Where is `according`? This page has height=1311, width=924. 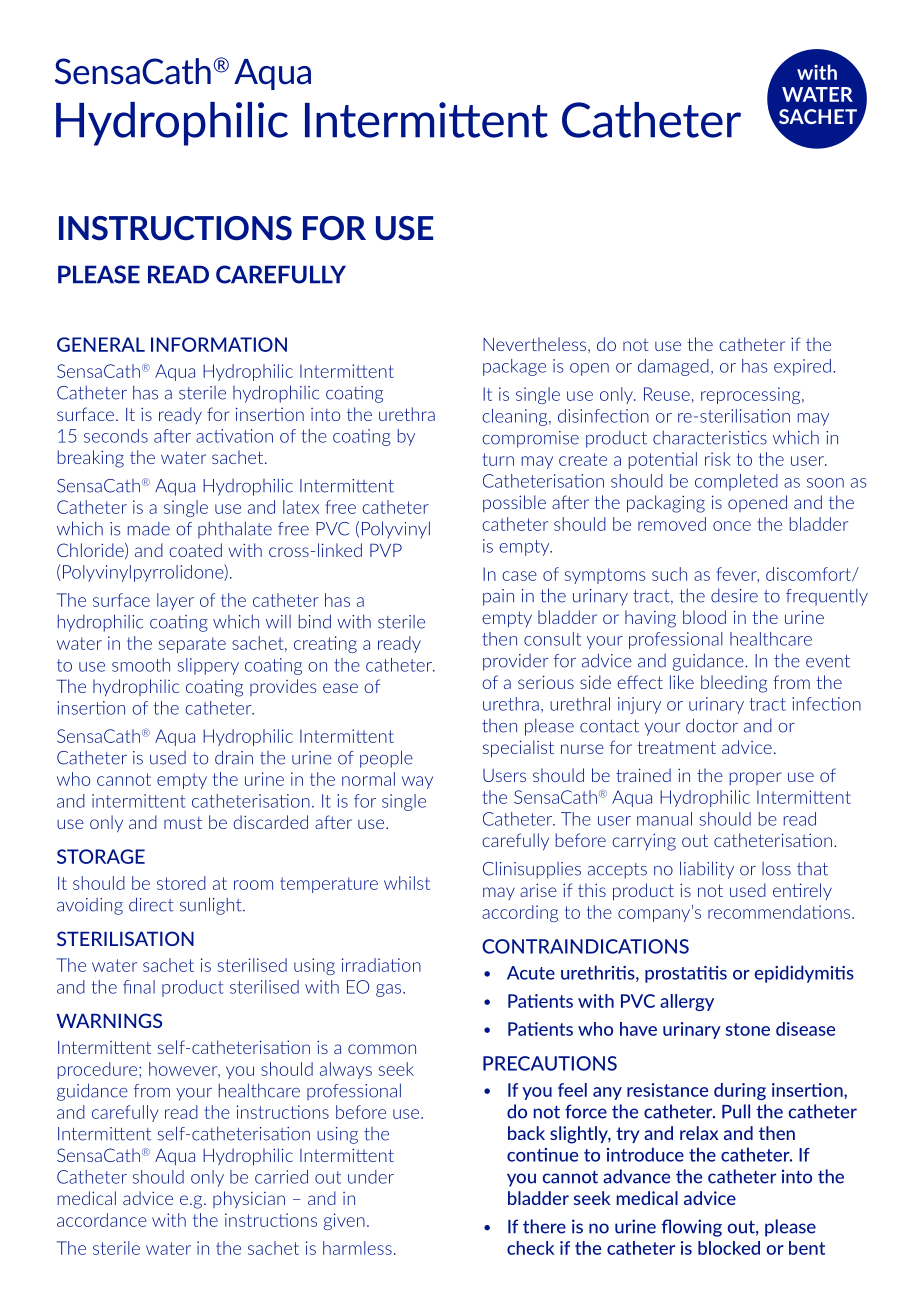
according is located at coordinates (520, 913).
